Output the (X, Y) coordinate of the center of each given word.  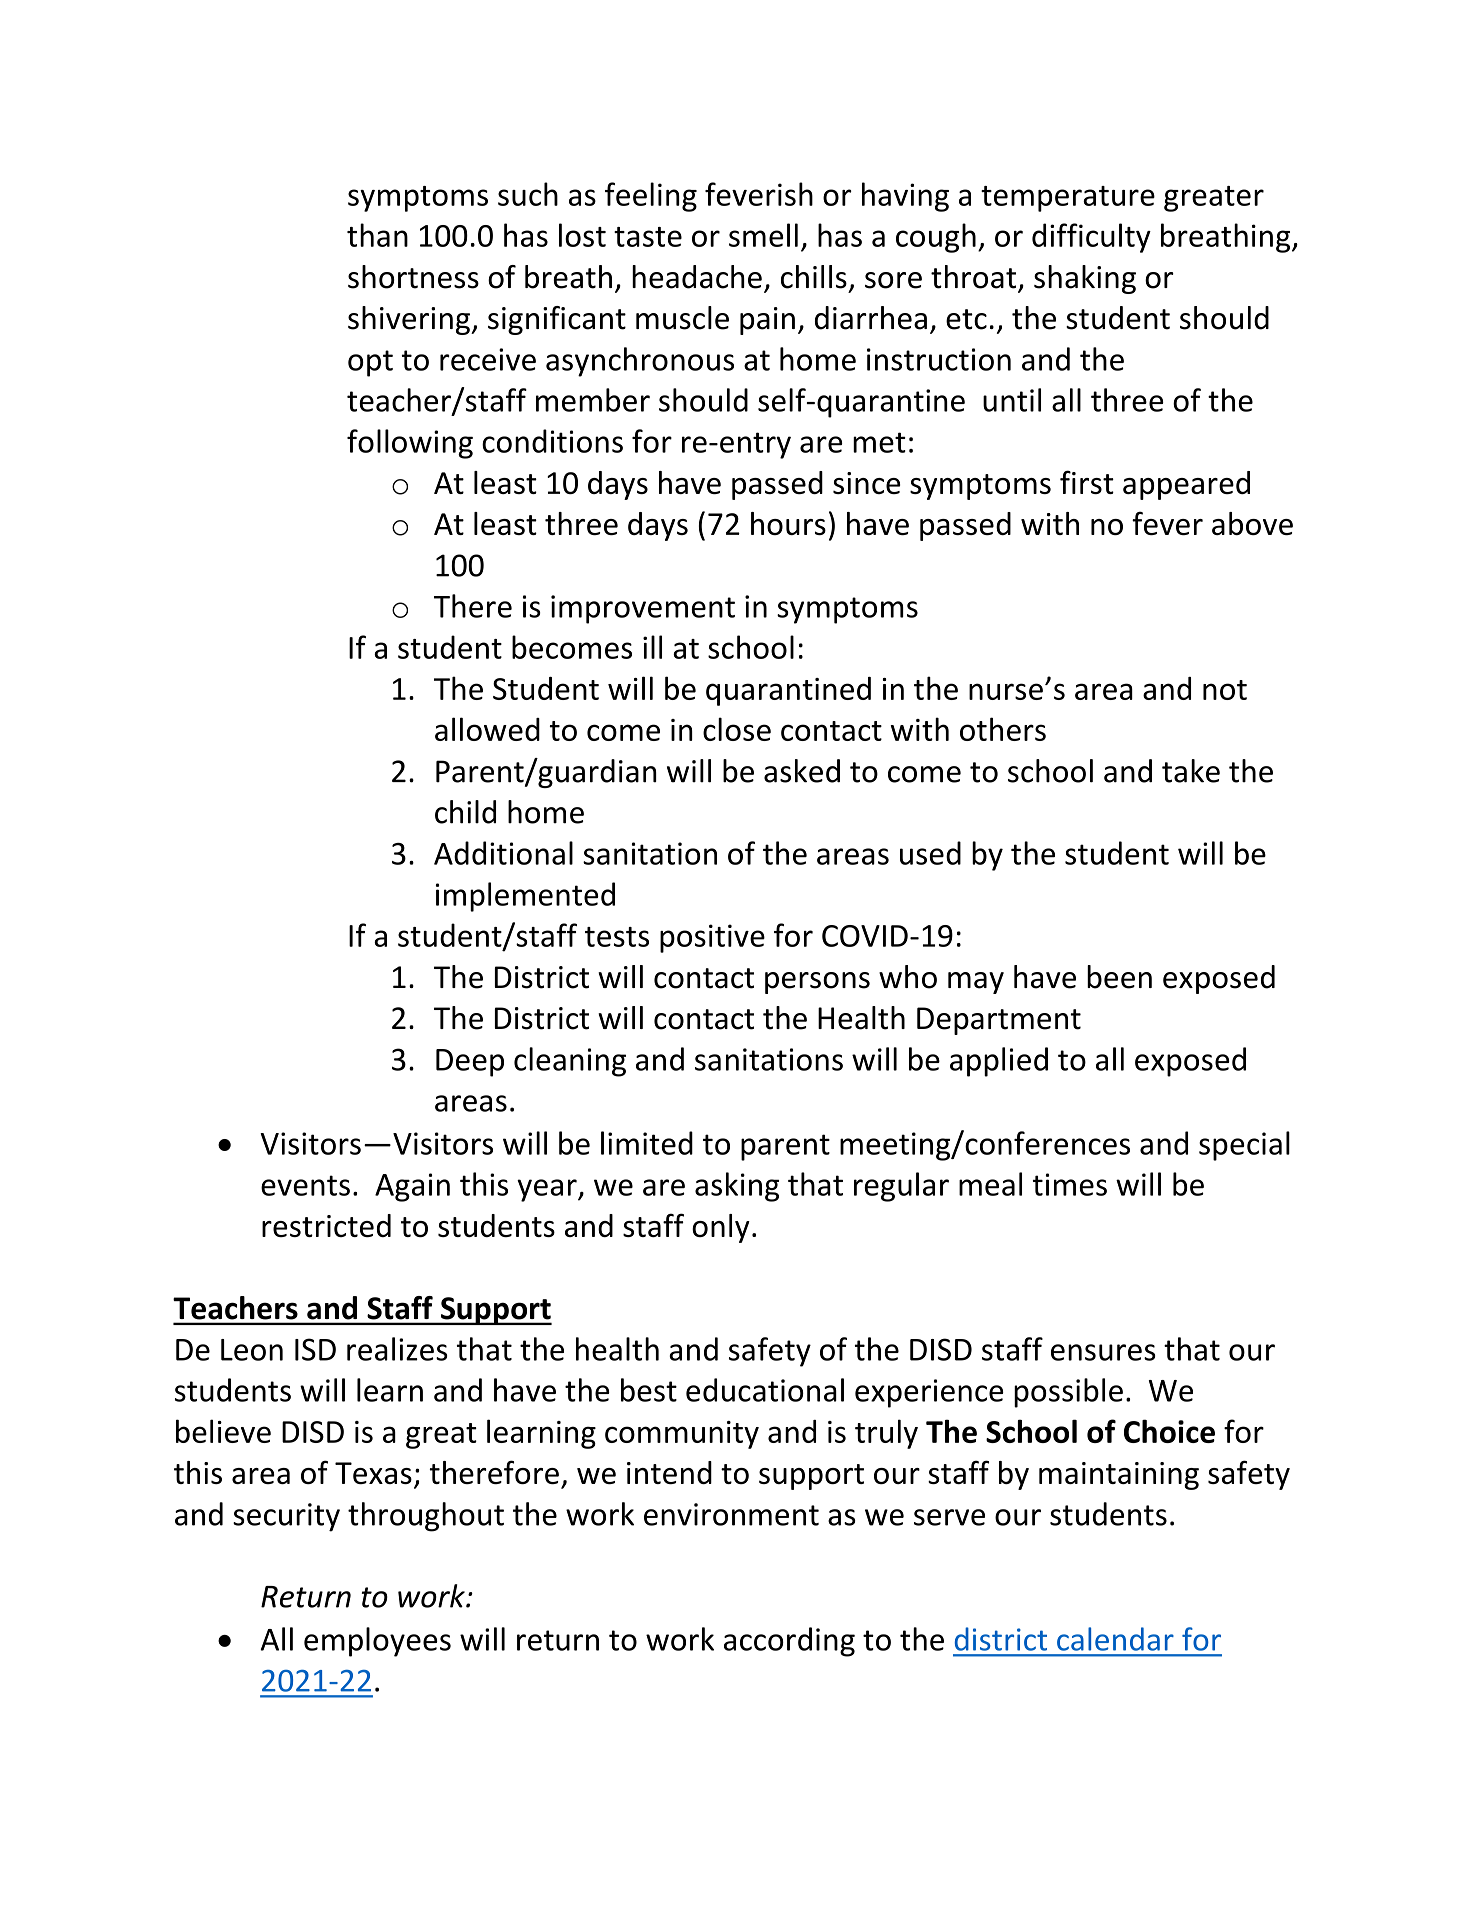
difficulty (1091, 238)
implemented (525, 897)
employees (377, 1642)
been (1119, 977)
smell (763, 235)
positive (712, 938)
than (377, 235)
